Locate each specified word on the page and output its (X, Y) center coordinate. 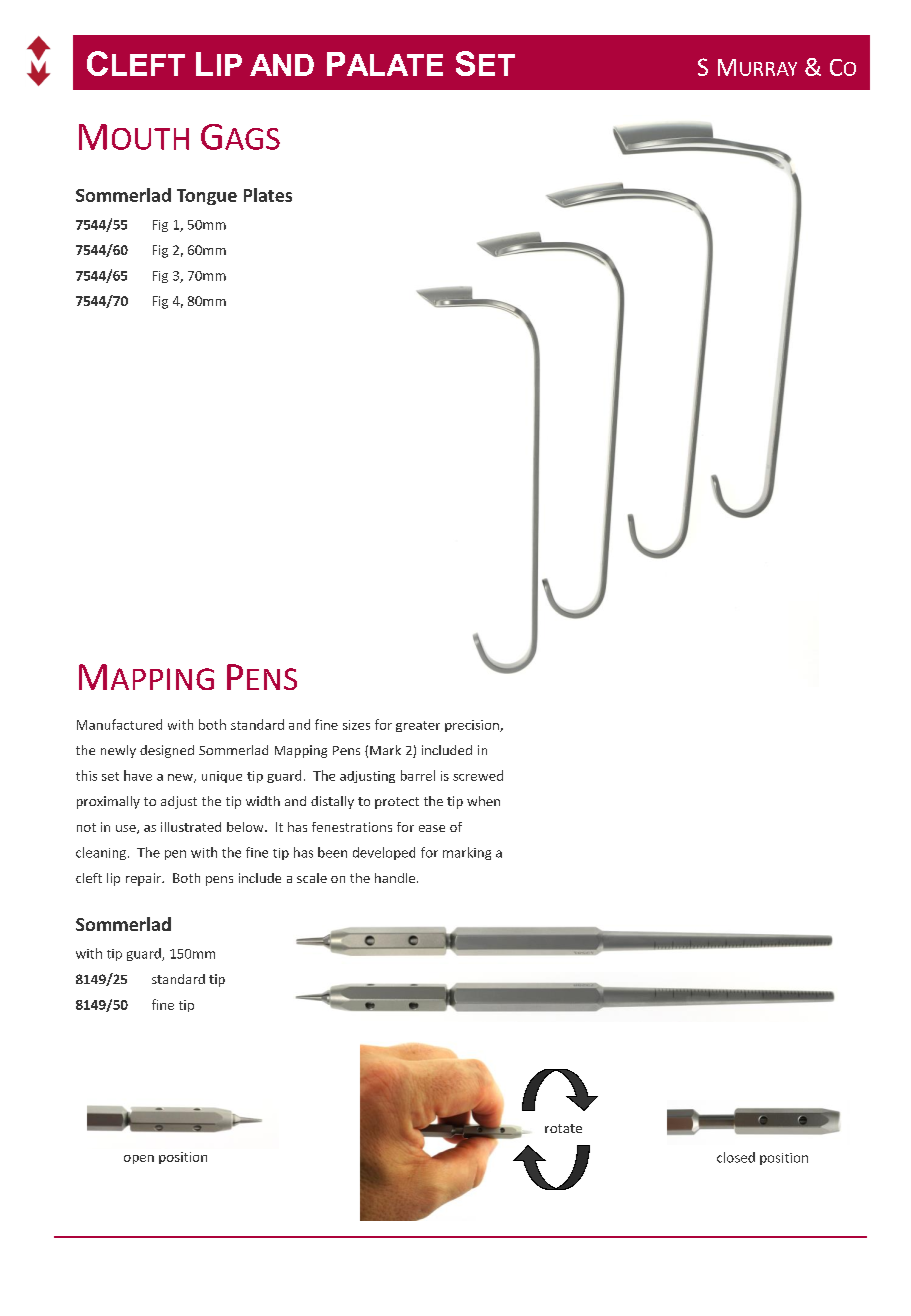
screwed (478, 775)
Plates (268, 195)
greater (418, 726)
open (139, 1159)
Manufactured (119, 724)
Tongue (207, 197)
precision (473, 726)
